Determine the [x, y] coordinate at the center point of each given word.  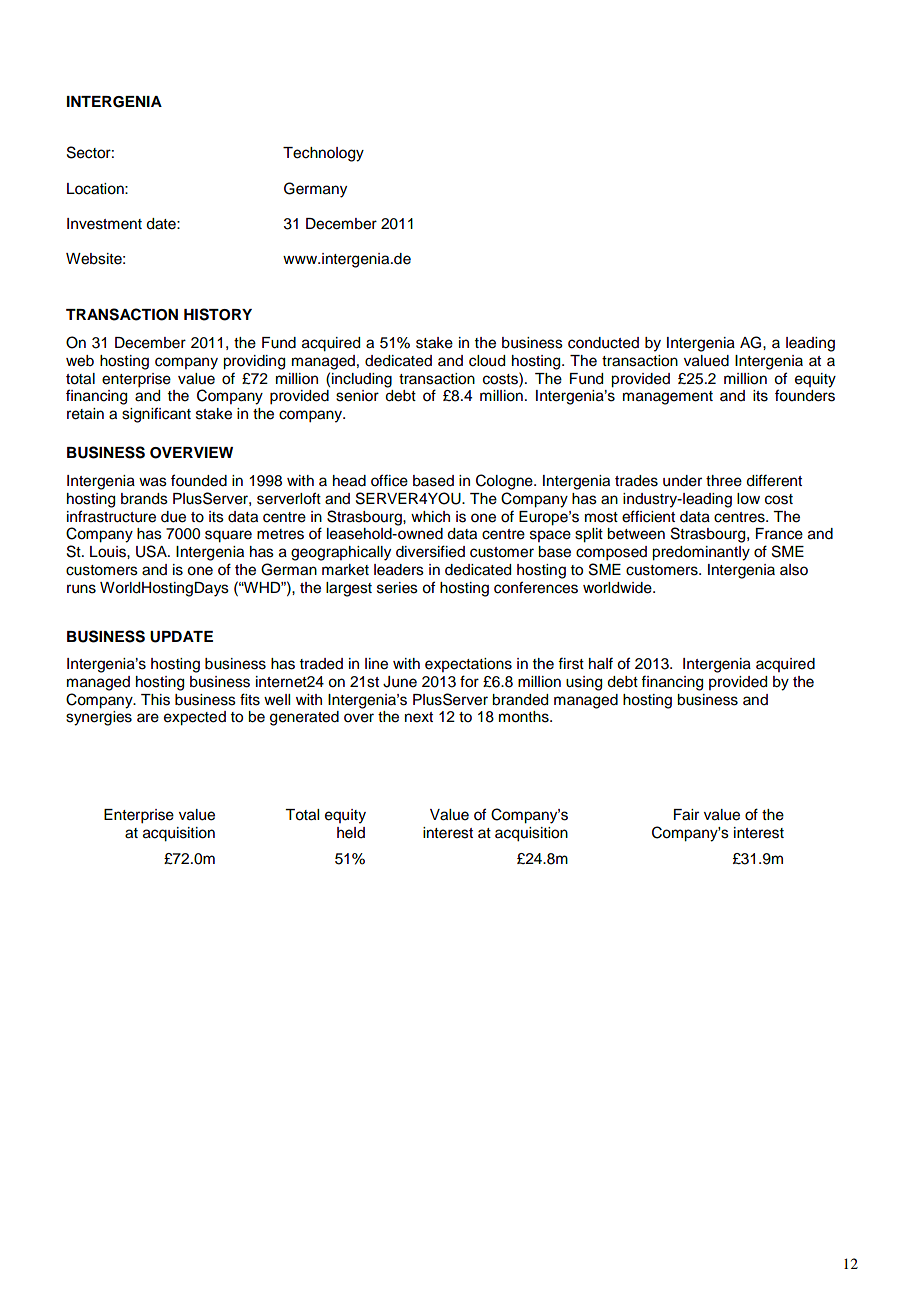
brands [144, 499]
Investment [104, 224]
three [724, 481]
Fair [686, 815]
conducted [603, 343]
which [430, 517]
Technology [323, 154]
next [419, 717]
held [351, 833]
